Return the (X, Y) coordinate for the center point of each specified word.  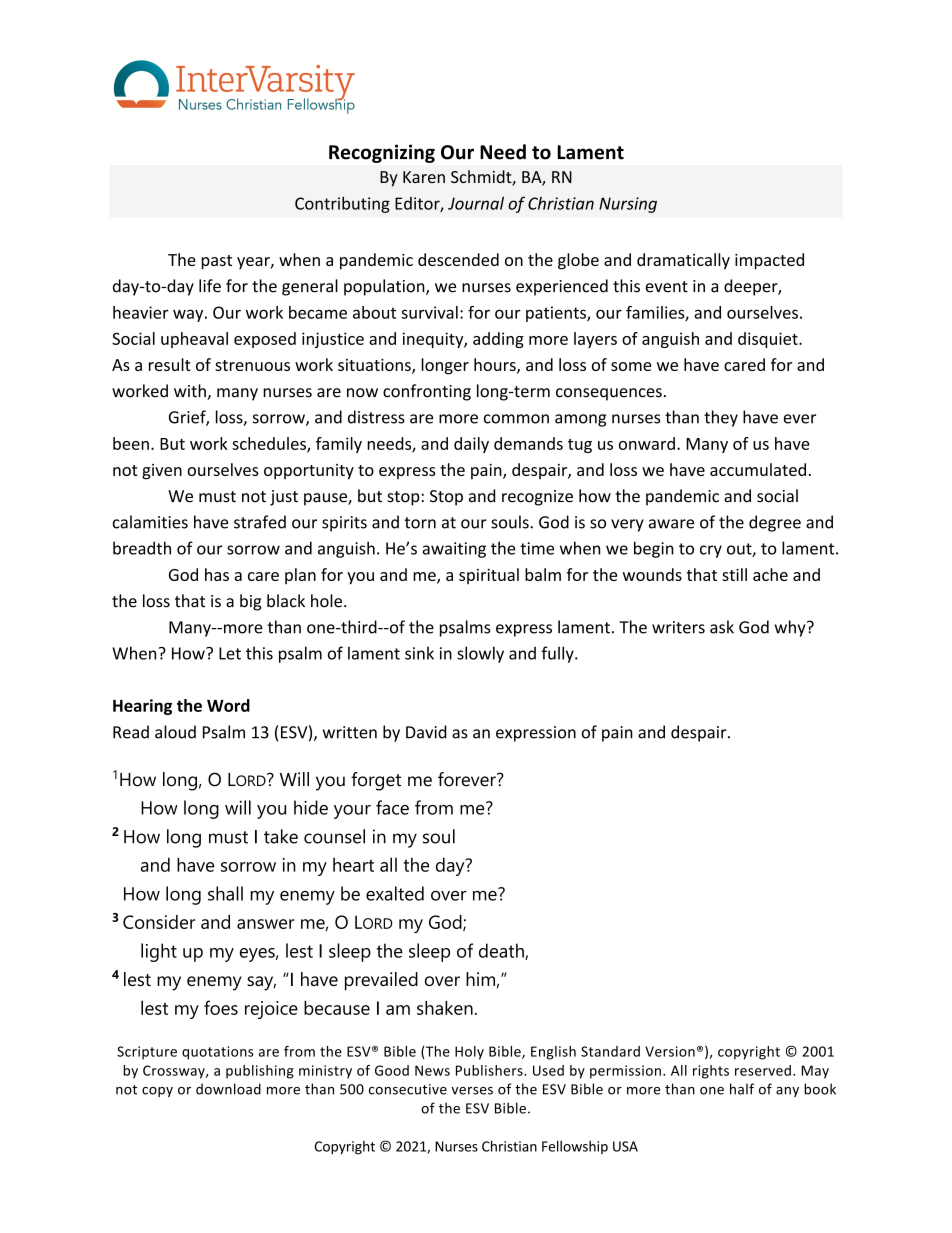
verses (472, 1091)
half (742, 1089)
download (228, 1089)
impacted (769, 261)
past (216, 262)
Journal (476, 203)
